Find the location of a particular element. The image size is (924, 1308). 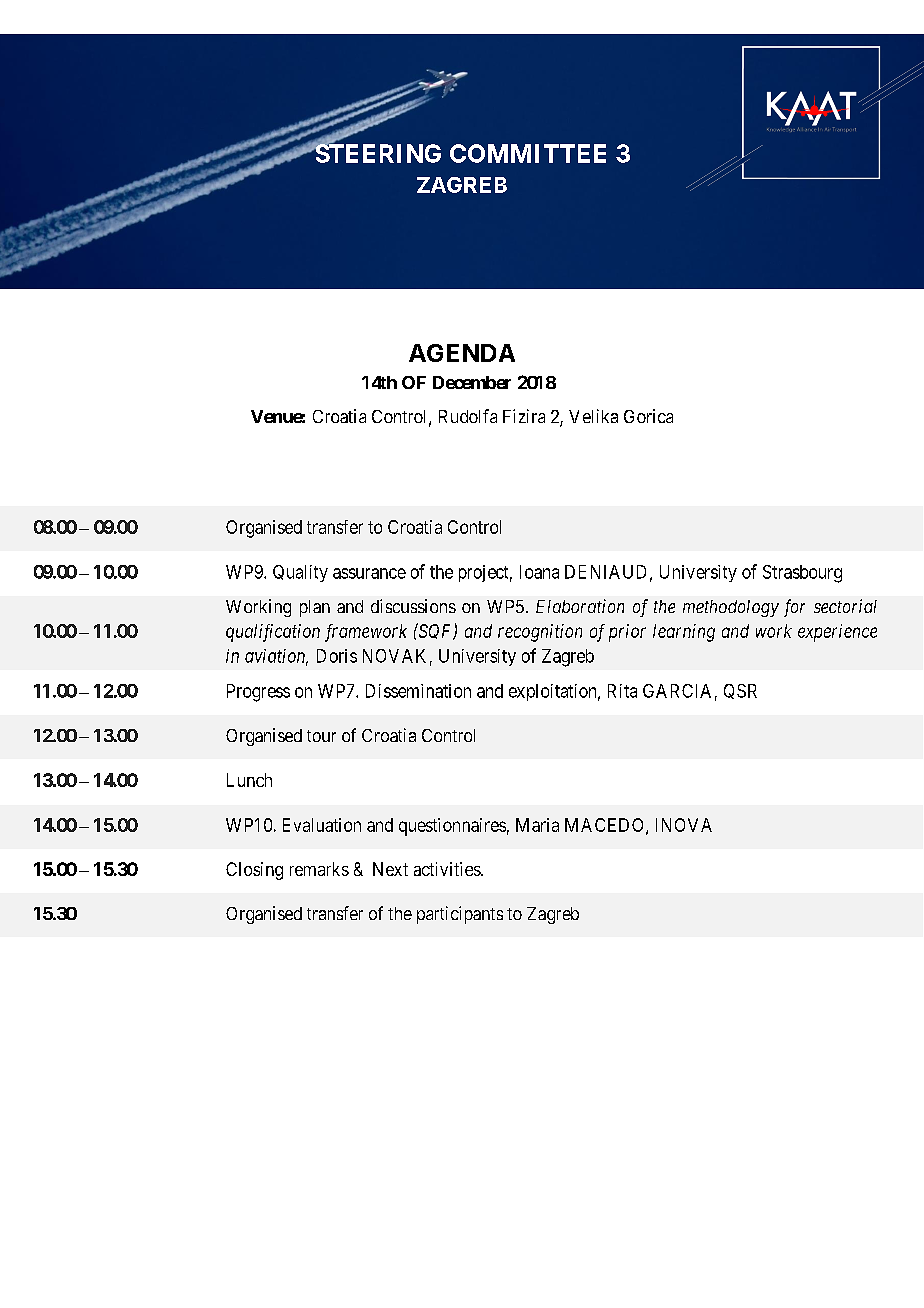

remarks is located at coordinates (319, 869).
